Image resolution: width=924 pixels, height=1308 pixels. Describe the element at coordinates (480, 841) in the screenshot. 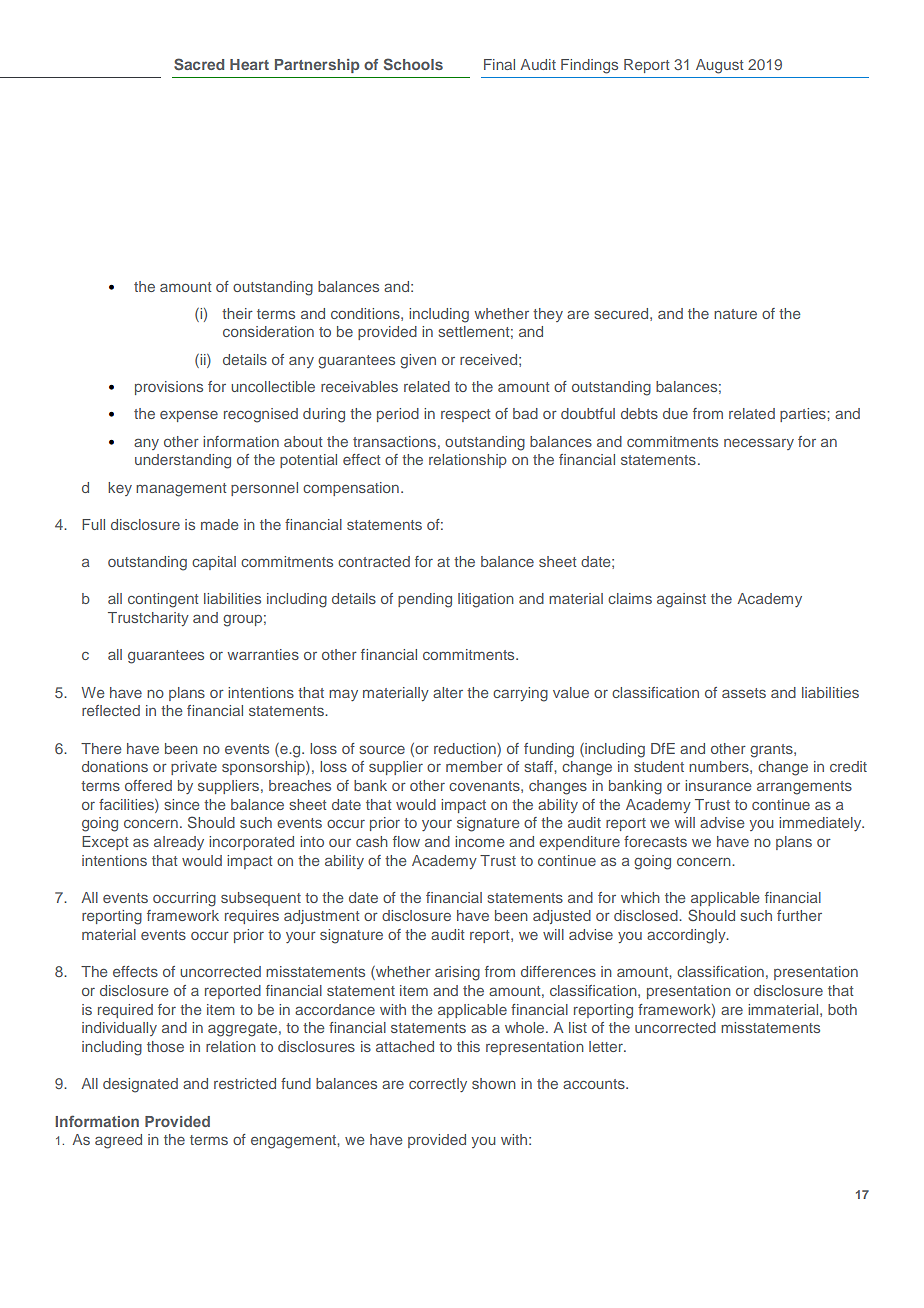

I see `income` at that location.
